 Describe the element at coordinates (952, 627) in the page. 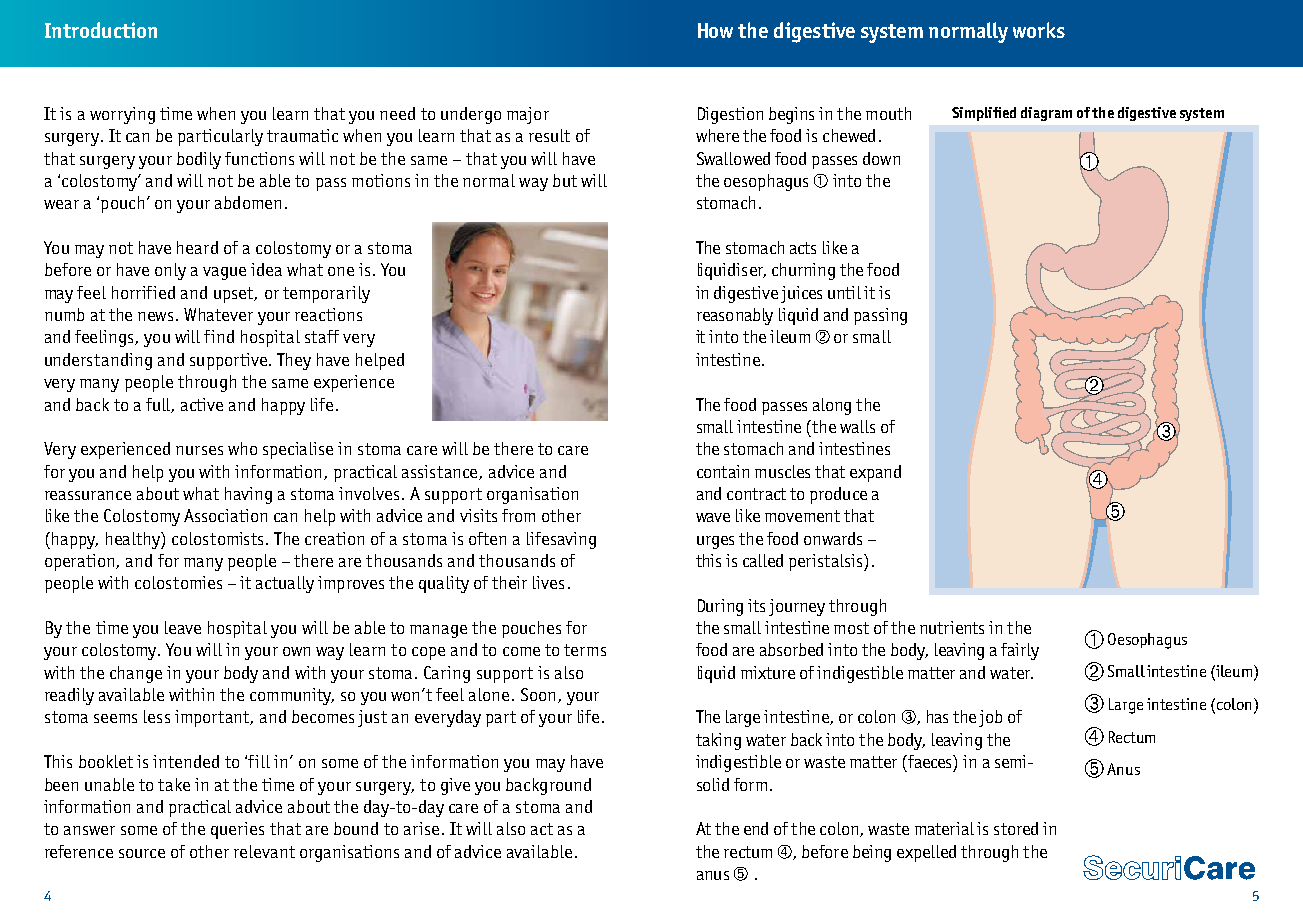

I see `nutrients` at that location.
